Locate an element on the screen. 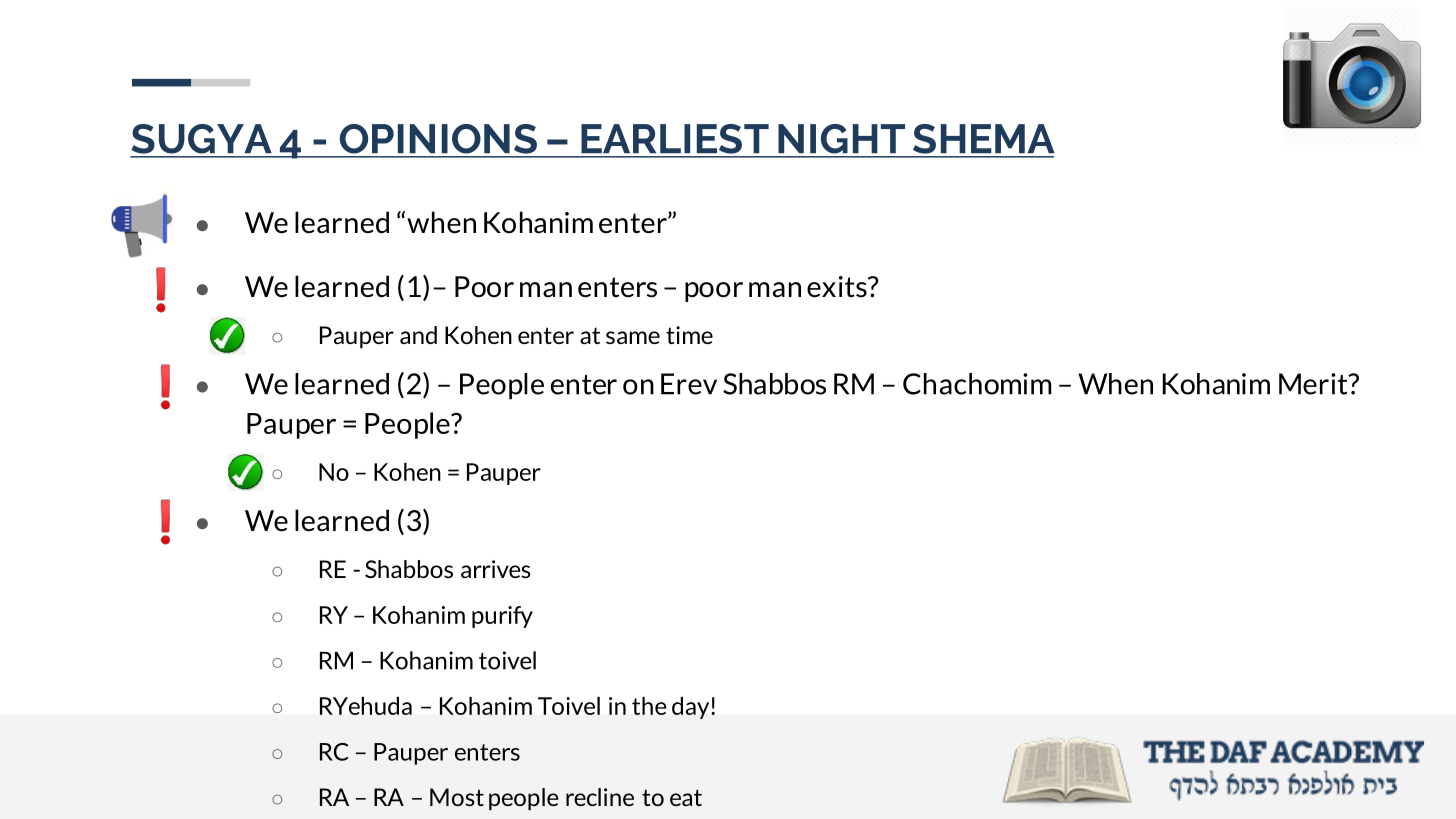 This screenshot has height=819, width=1456. Erev is located at coordinates (689, 384).
